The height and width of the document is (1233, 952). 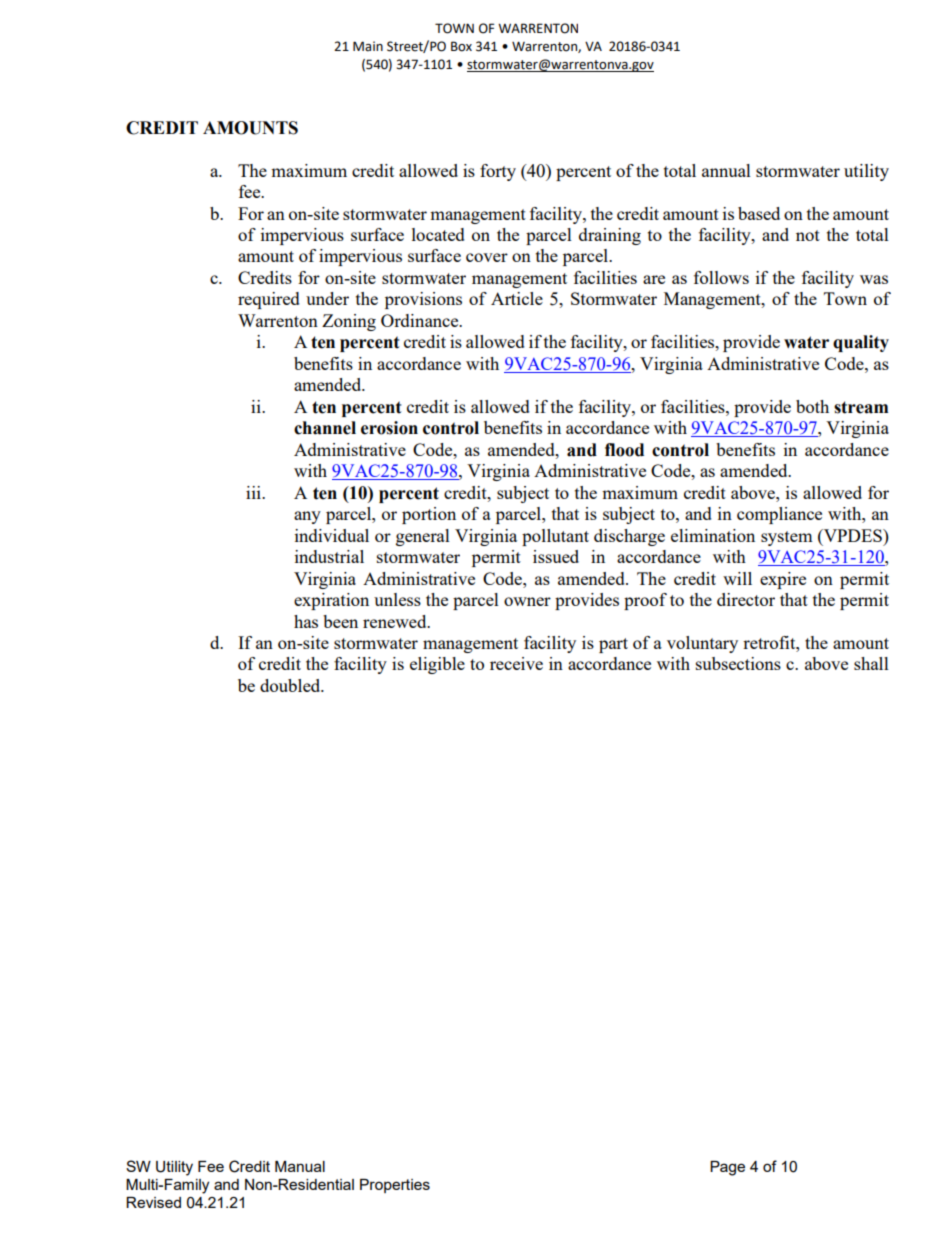 I want to click on Manual, so click(x=300, y=1166).
